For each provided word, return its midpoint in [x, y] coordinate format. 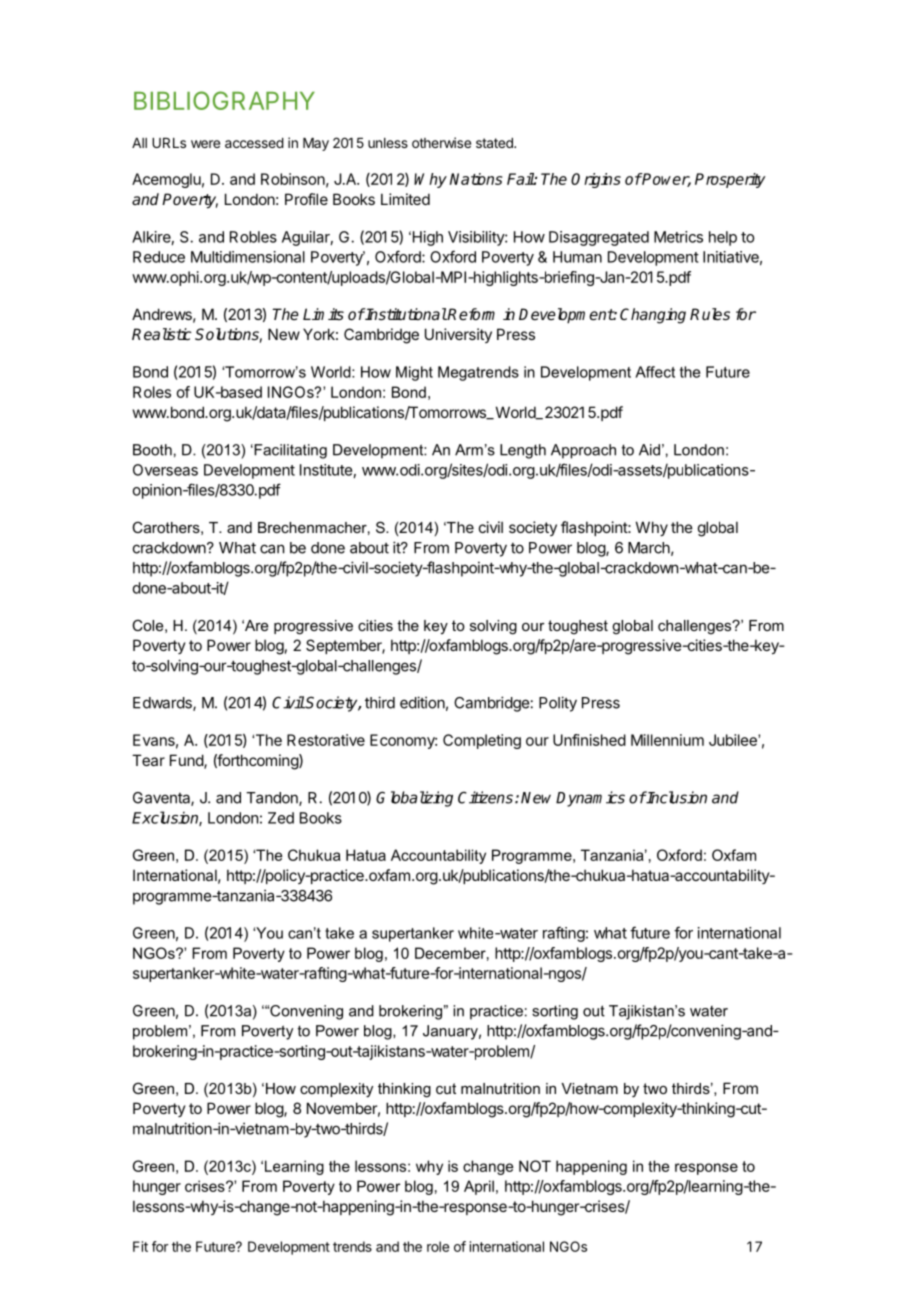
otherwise [441, 142]
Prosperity [730, 180]
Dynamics [590, 799]
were [205, 144]
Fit [140, 1246]
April [479, 1187]
